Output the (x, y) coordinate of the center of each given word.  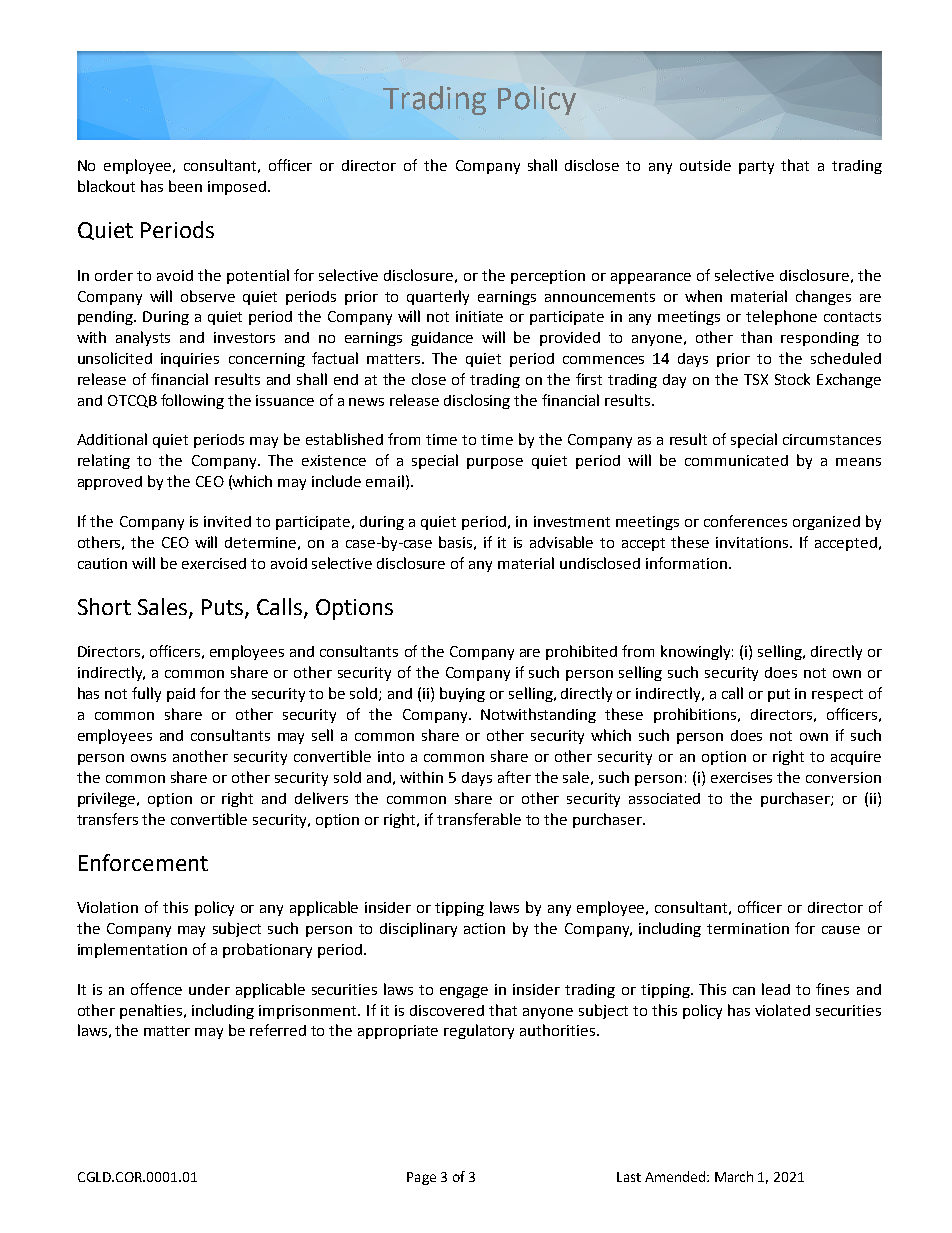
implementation (132, 950)
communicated (736, 460)
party (756, 167)
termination (748, 928)
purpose (495, 463)
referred (278, 1030)
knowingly (697, 652)
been (185, 186)
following (192, 401)
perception (548, 277)
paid (181, 695)
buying (462, 694)
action (484, 928)
